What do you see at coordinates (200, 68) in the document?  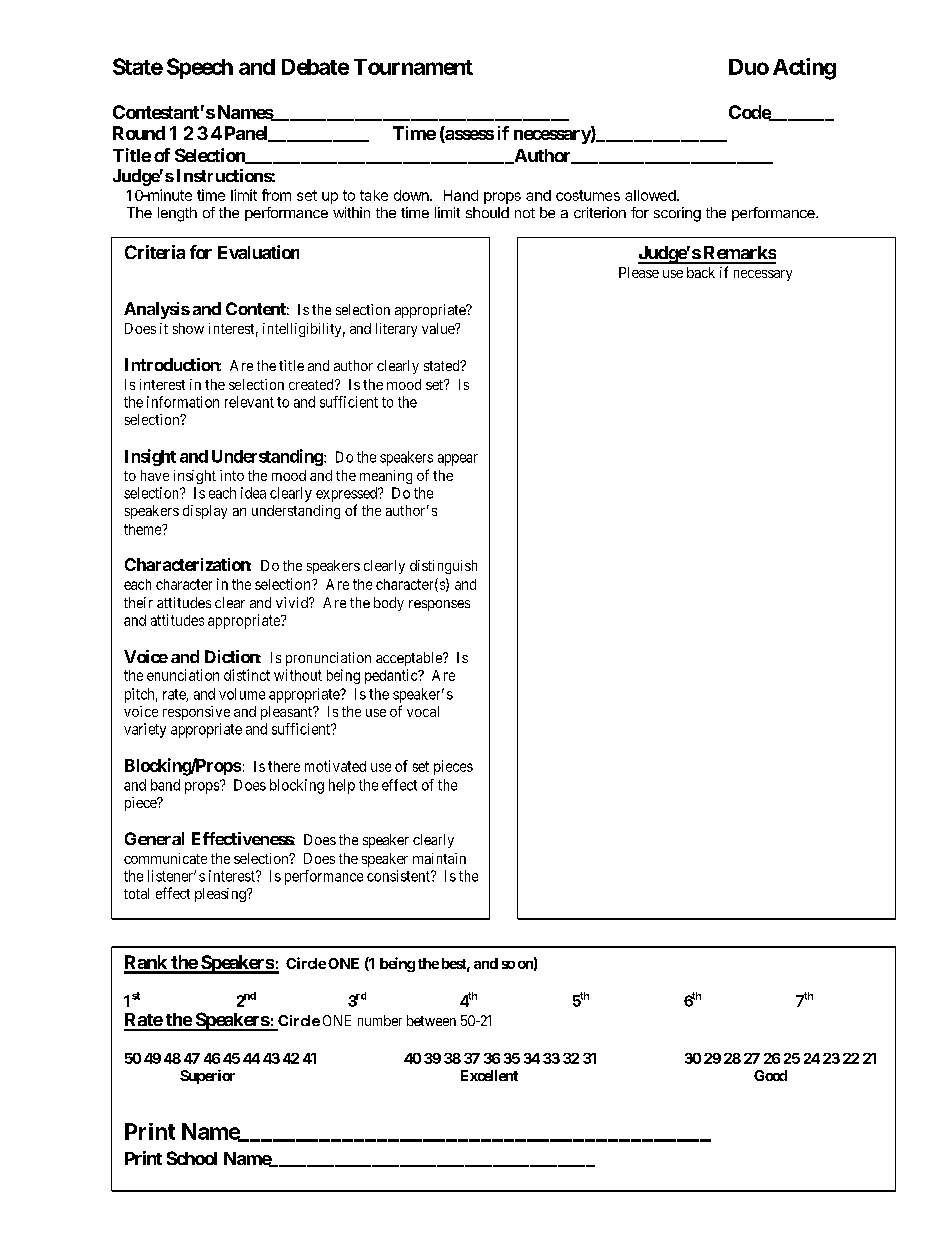 I see `Speech` at bounding box center [200, 68].
